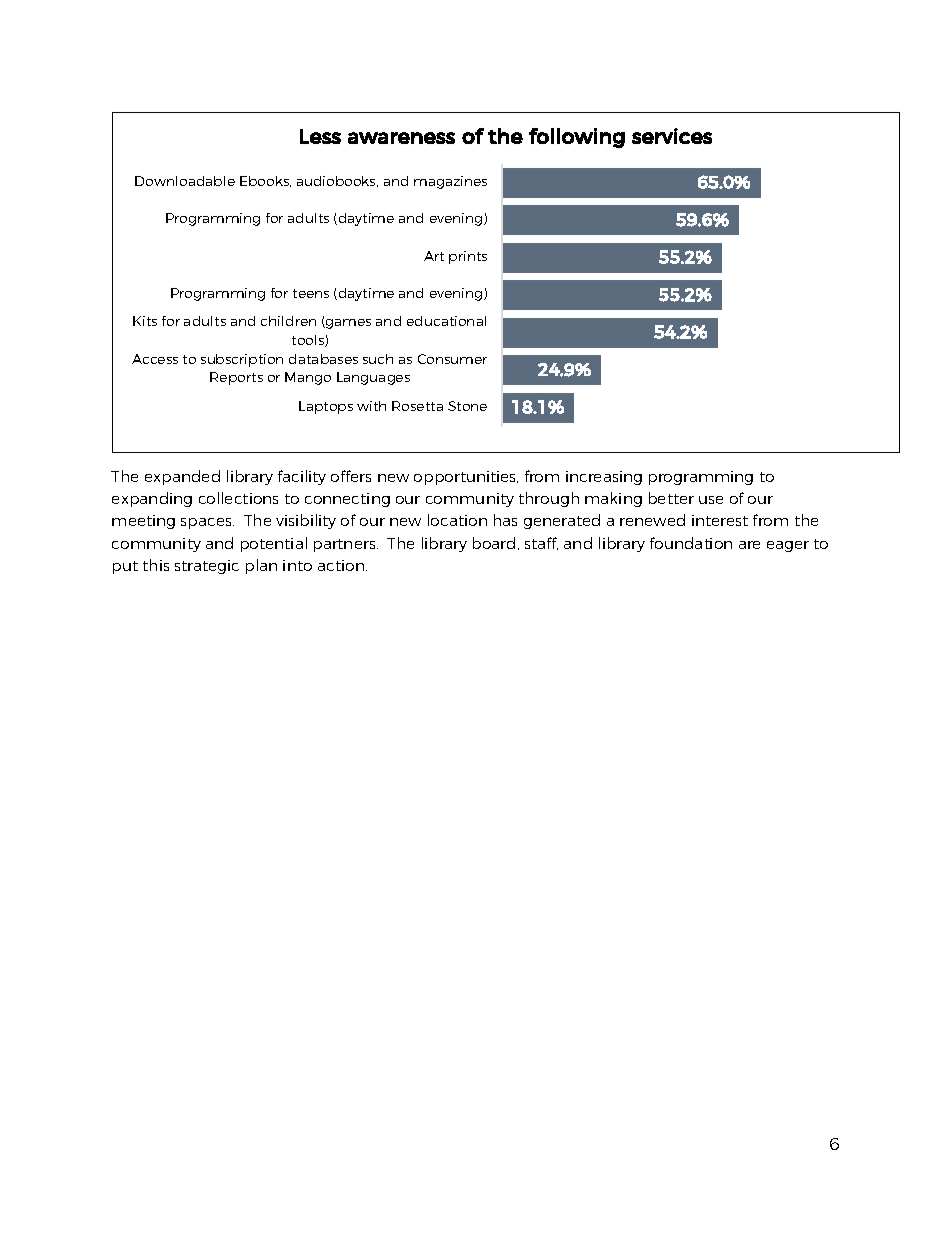 The height and width of the screenshot is (1233, 952). I want to click on Laptops, so click(326, 407).
